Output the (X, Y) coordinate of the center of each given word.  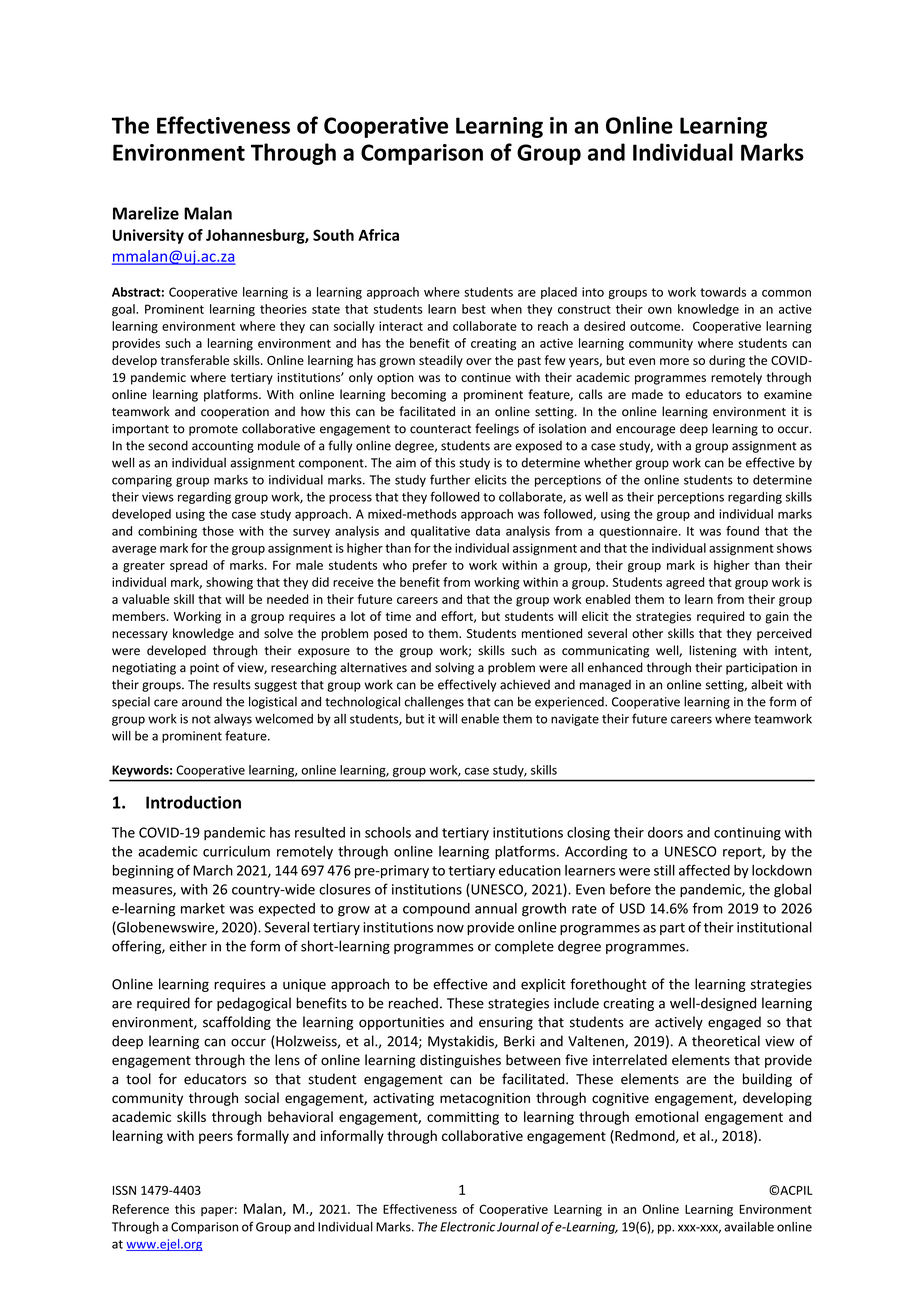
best (474, 309)
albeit (767, 684)
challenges (434, 702)
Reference (141, 1209)
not (201, 719)
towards (723, 292)
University (148, 236)
